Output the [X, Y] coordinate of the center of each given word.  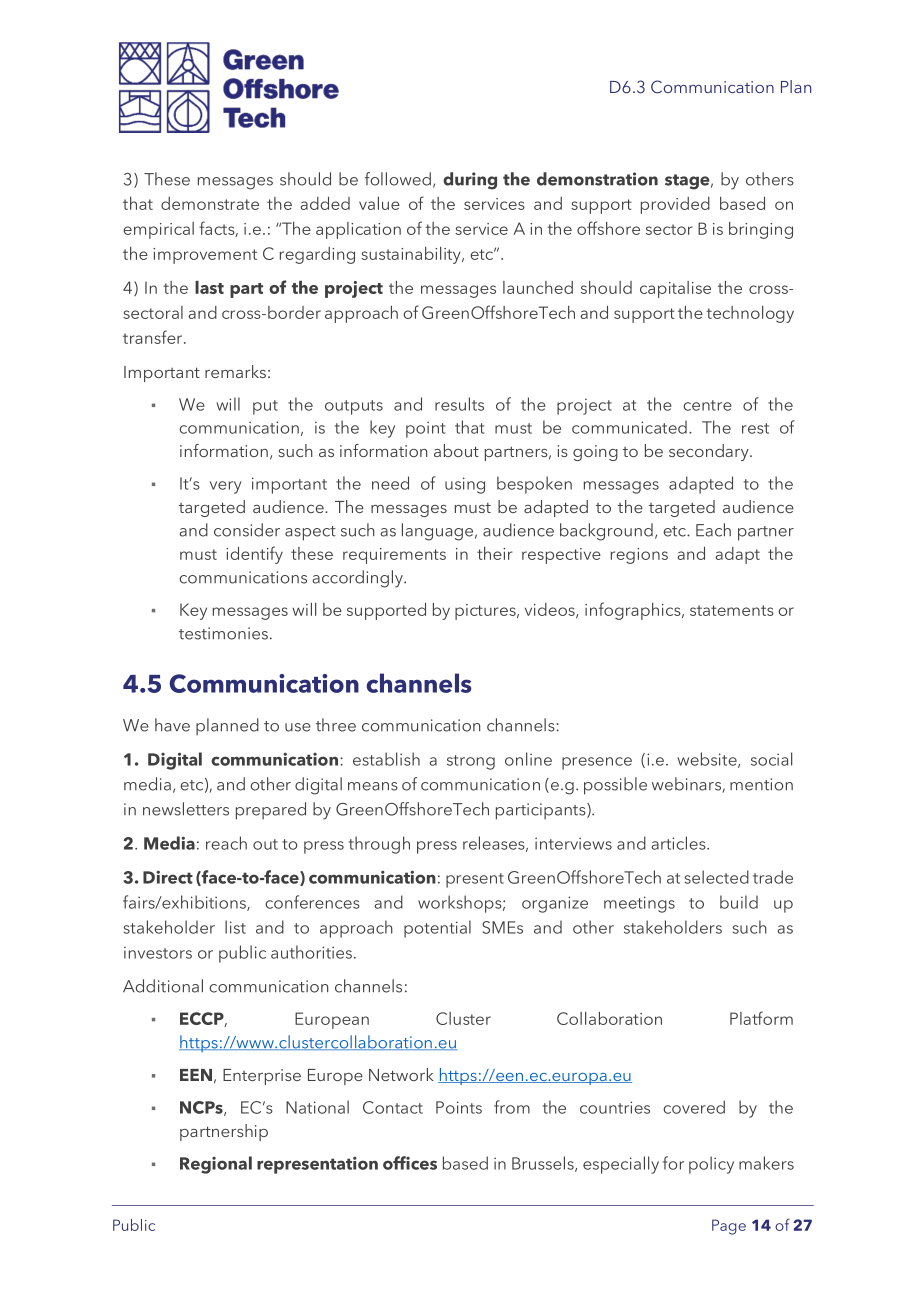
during [470, 181]
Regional [216, 1165]
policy [711, 1165]
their [495, 553]
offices [410, 1163]
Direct [168, 877]
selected [716, 877]
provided [675, 205]
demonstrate [210, 203]
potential [437, 929]
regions [639, 556]
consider [247, 530]
